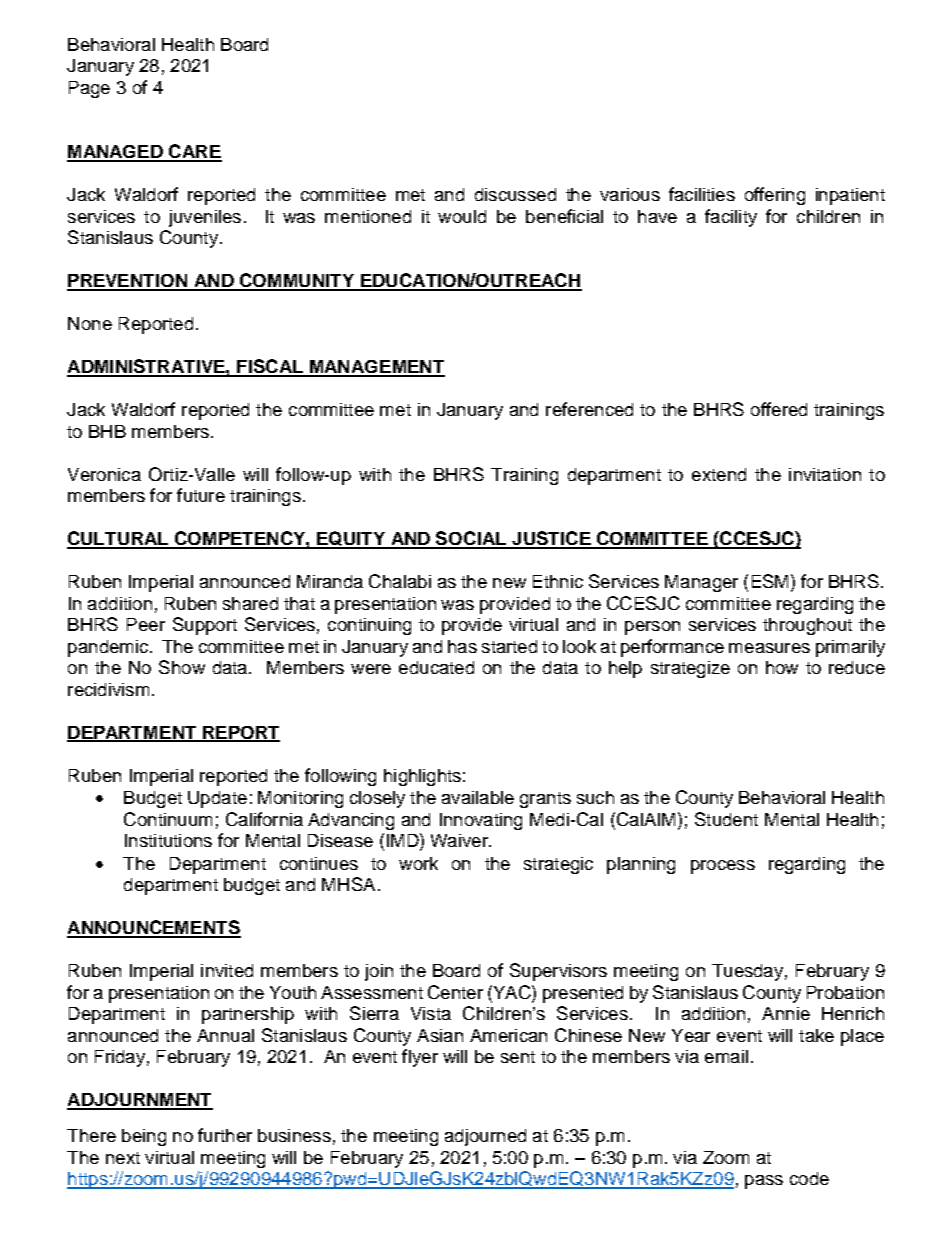 This screenshot has width=952, height=1233. What do you see at coordinates (775, 196) in the screenshot?
I see `offering` at bounding box center [775, 196].
